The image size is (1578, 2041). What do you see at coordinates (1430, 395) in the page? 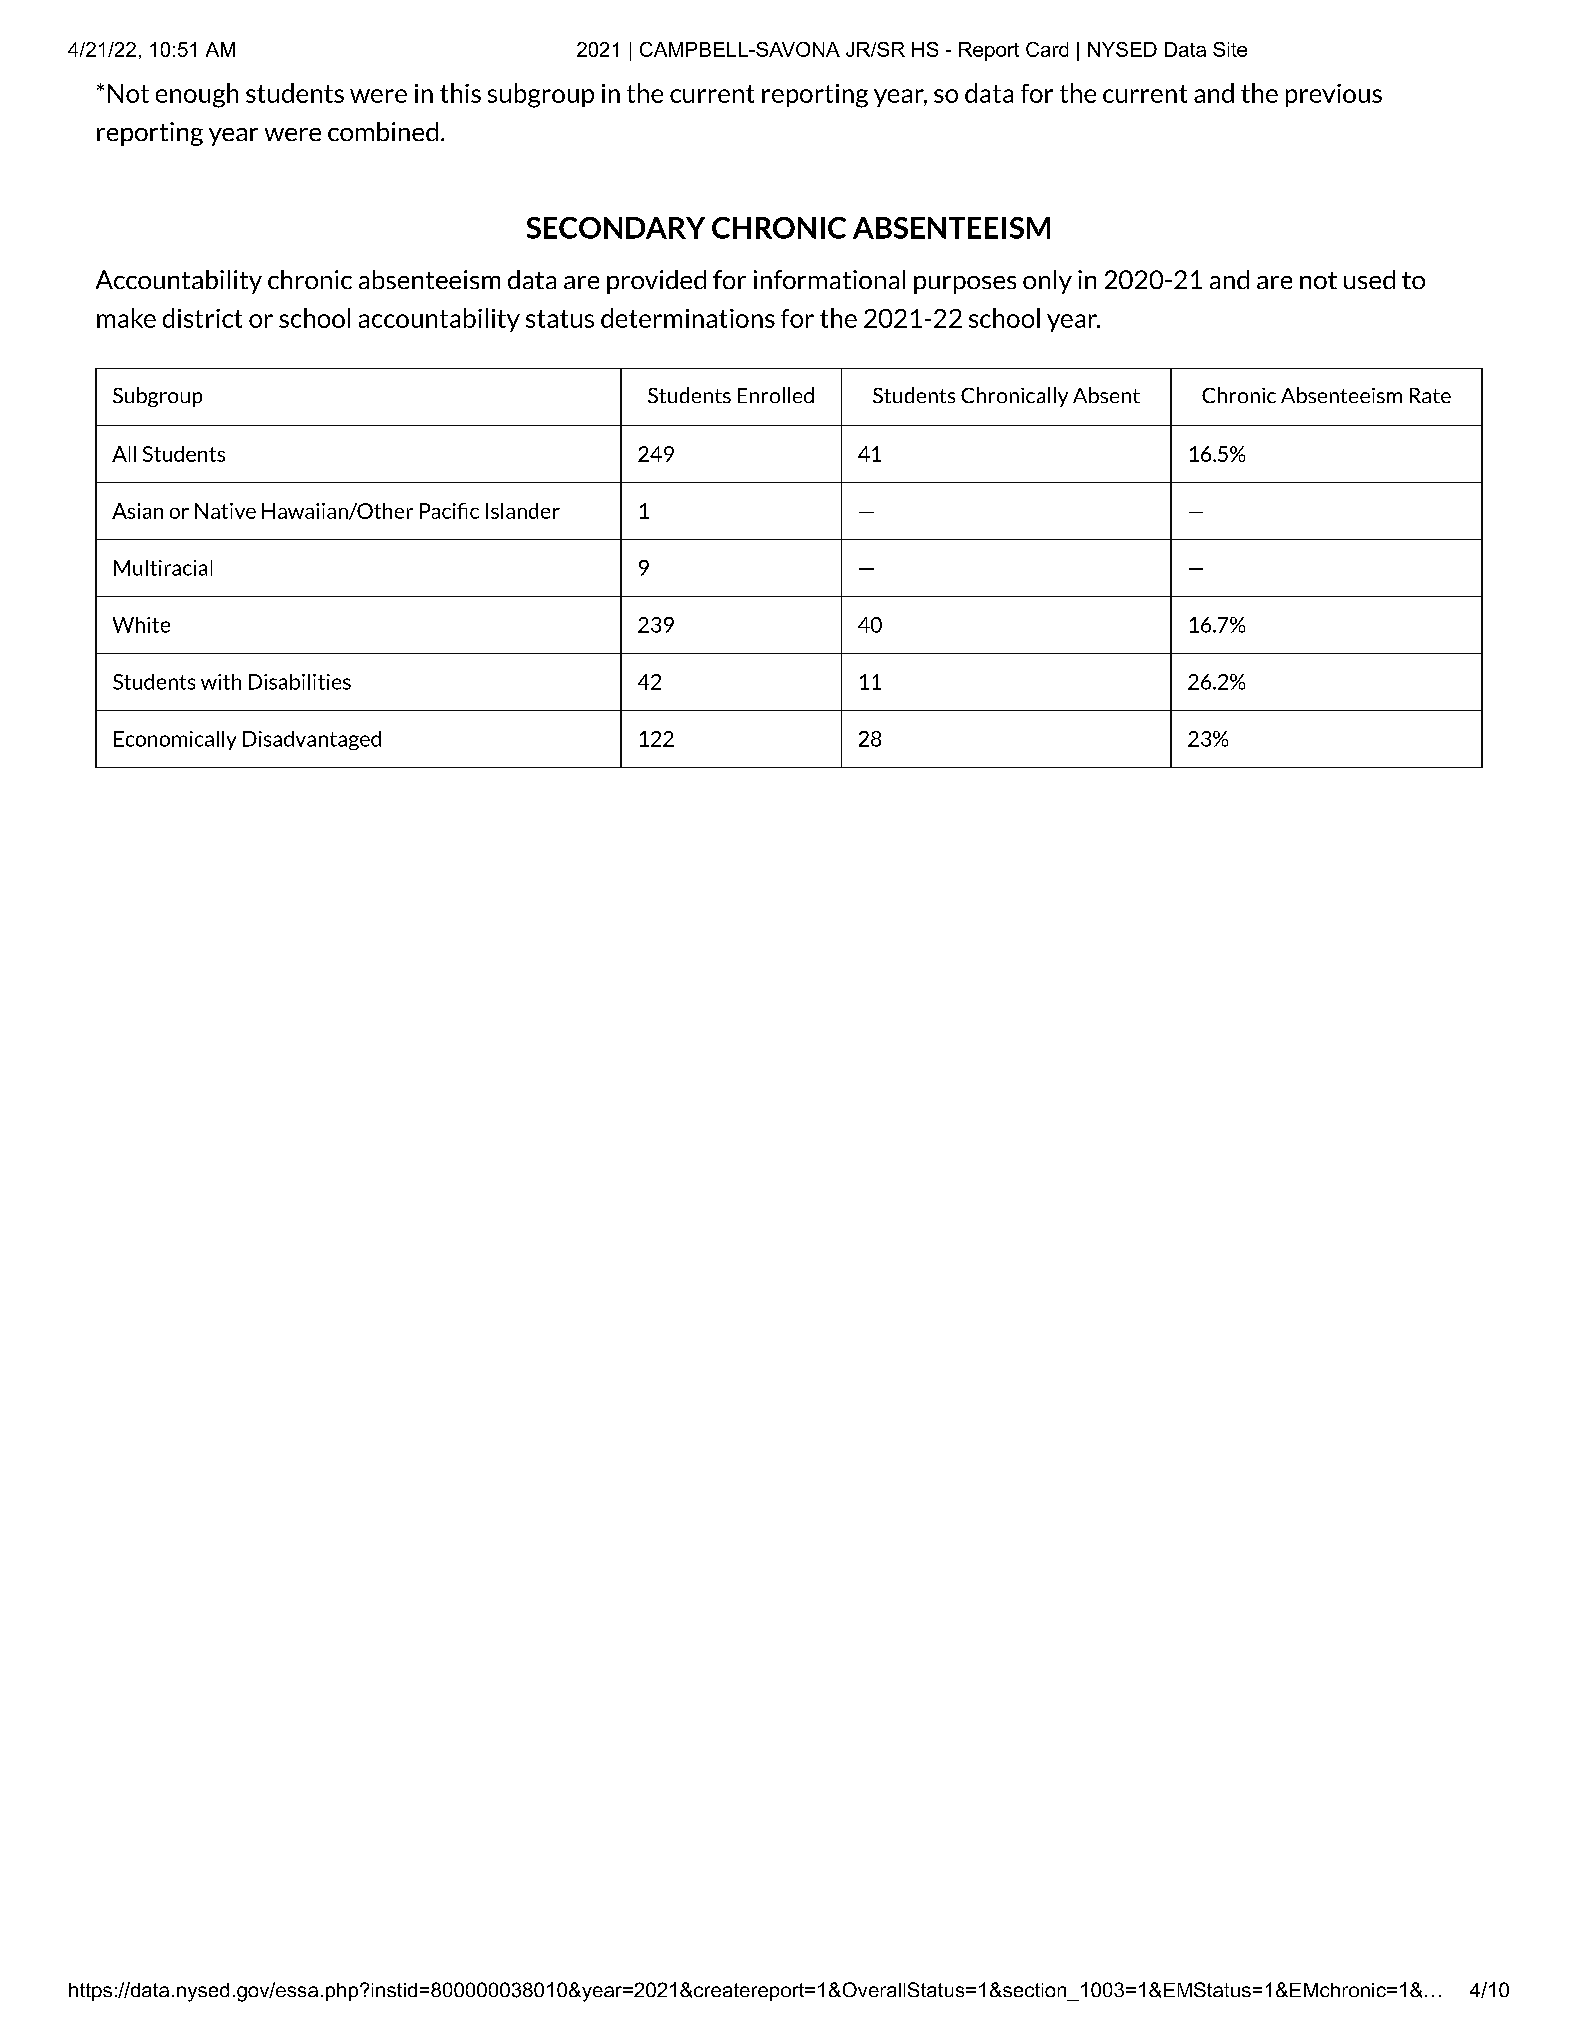
I see `Rate` at bounding box center [1430, 395].
